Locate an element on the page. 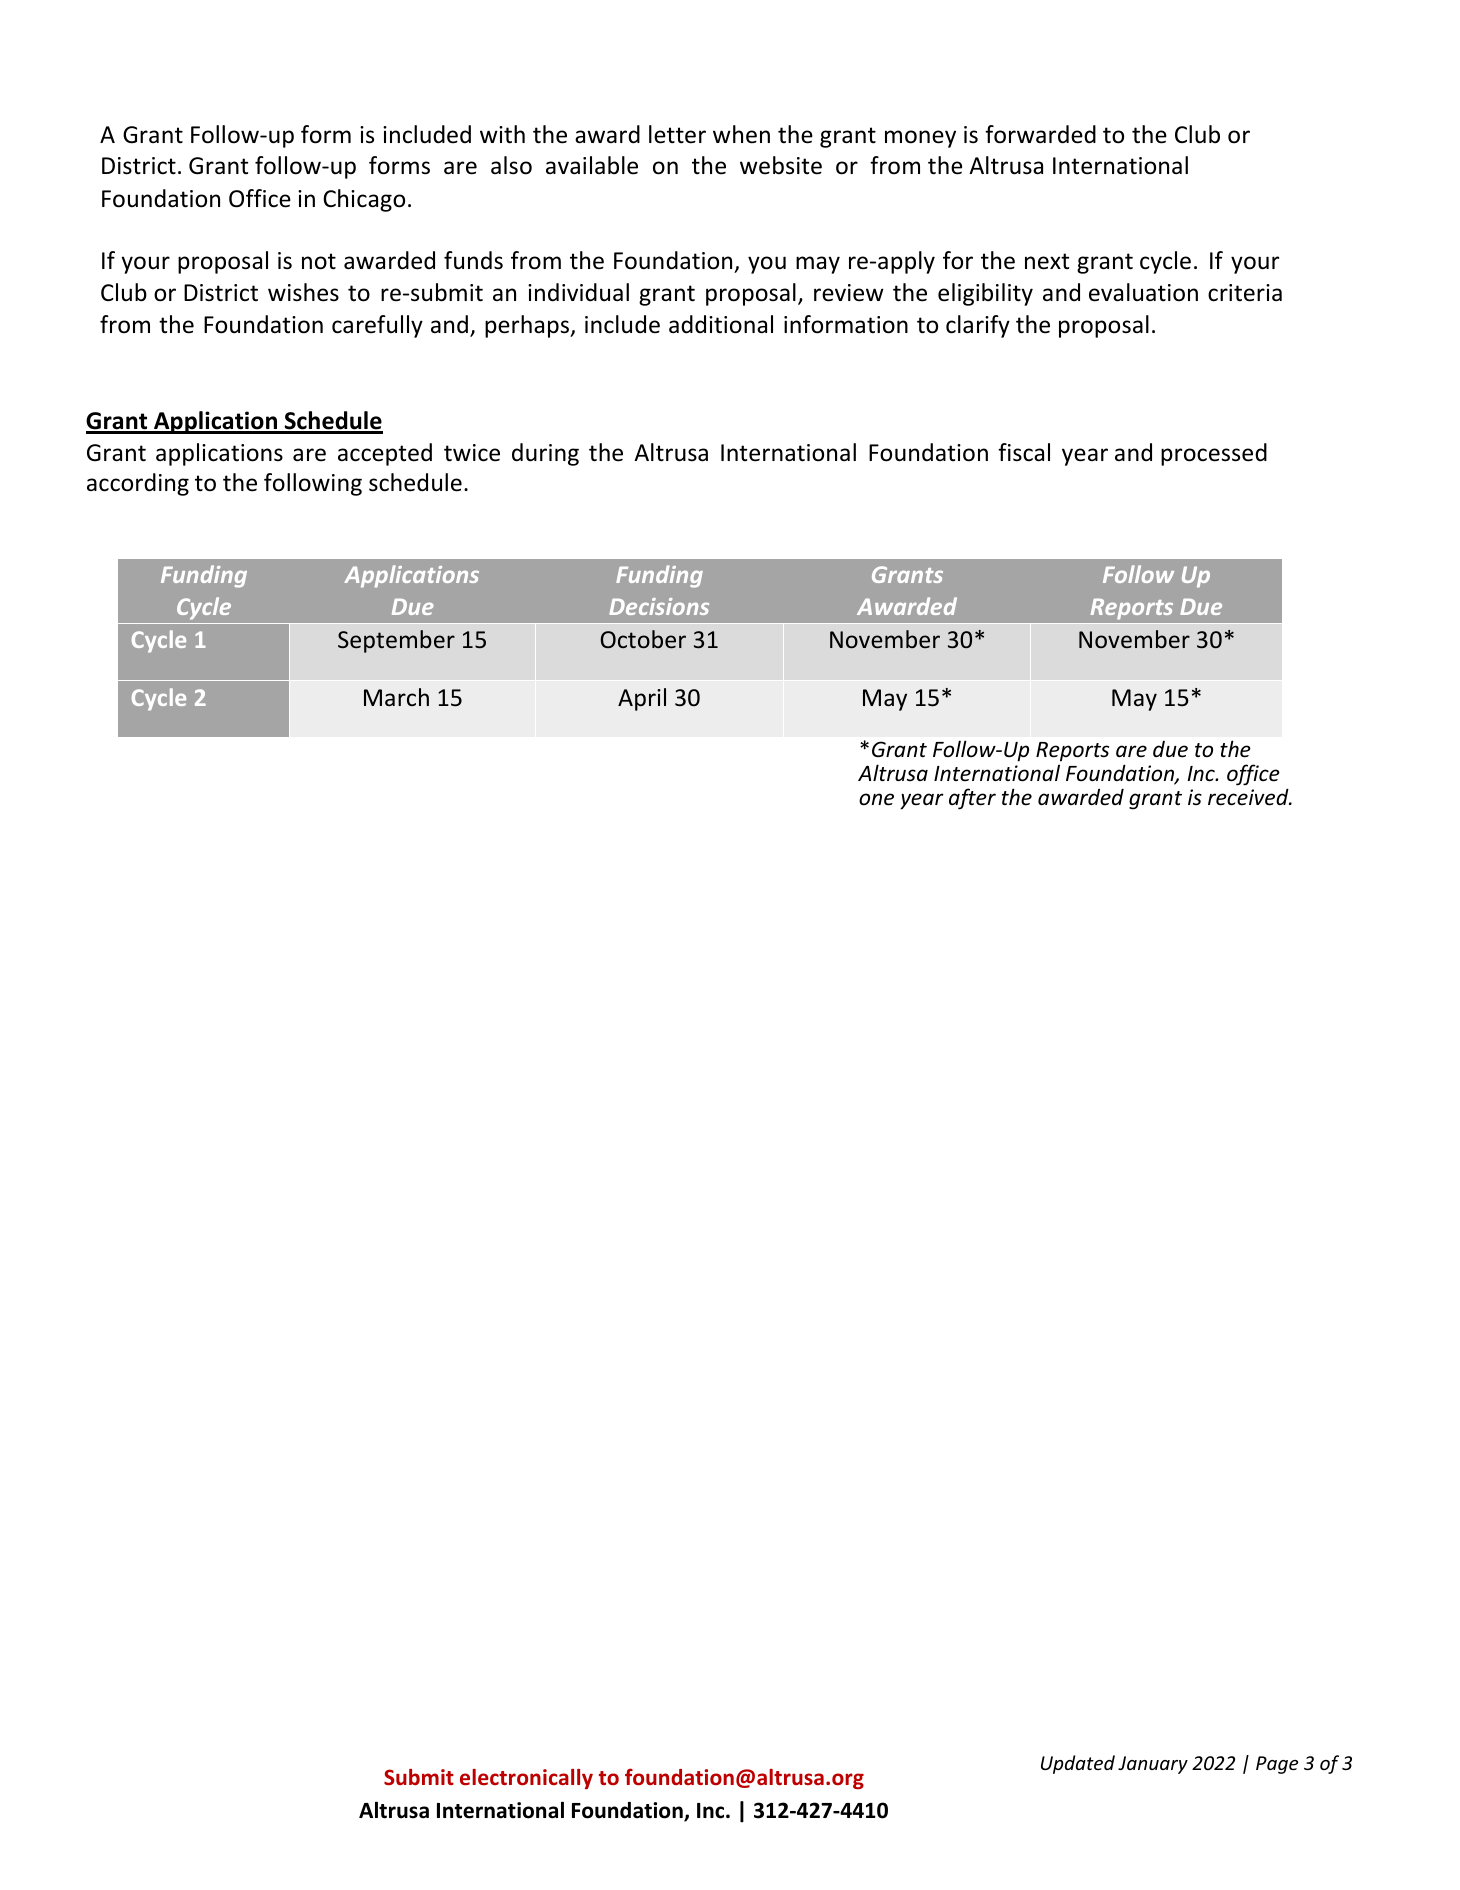 The image size is (1460, 1890). forwarded is located at coordinates (1040, 134).
